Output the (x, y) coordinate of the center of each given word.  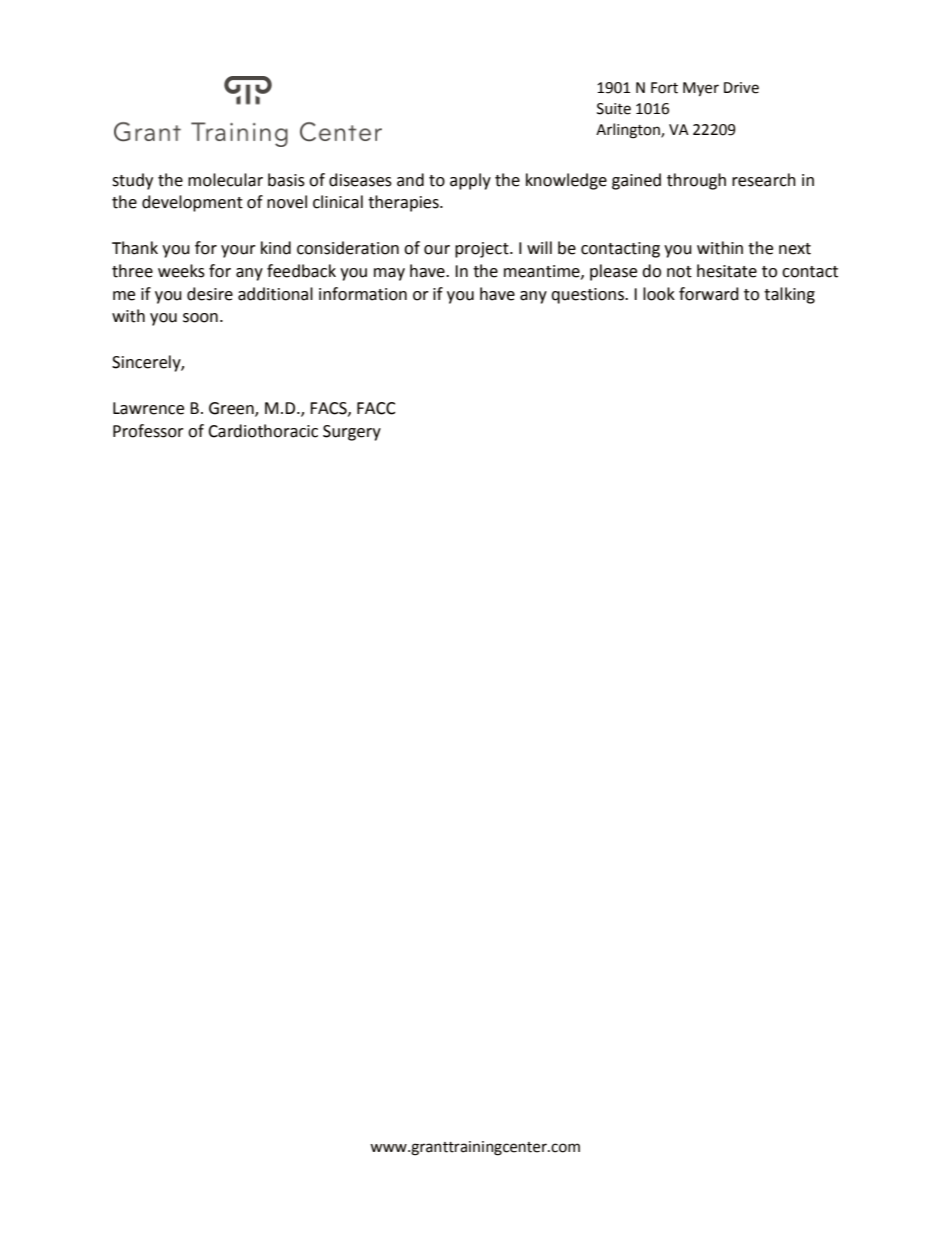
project (483, 250)
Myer (701, 89)
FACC (376, 408)
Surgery (352, 433)
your (238, 251)
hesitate (727, 271)
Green (232, 409)
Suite (614, 109)
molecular (225, 180)
